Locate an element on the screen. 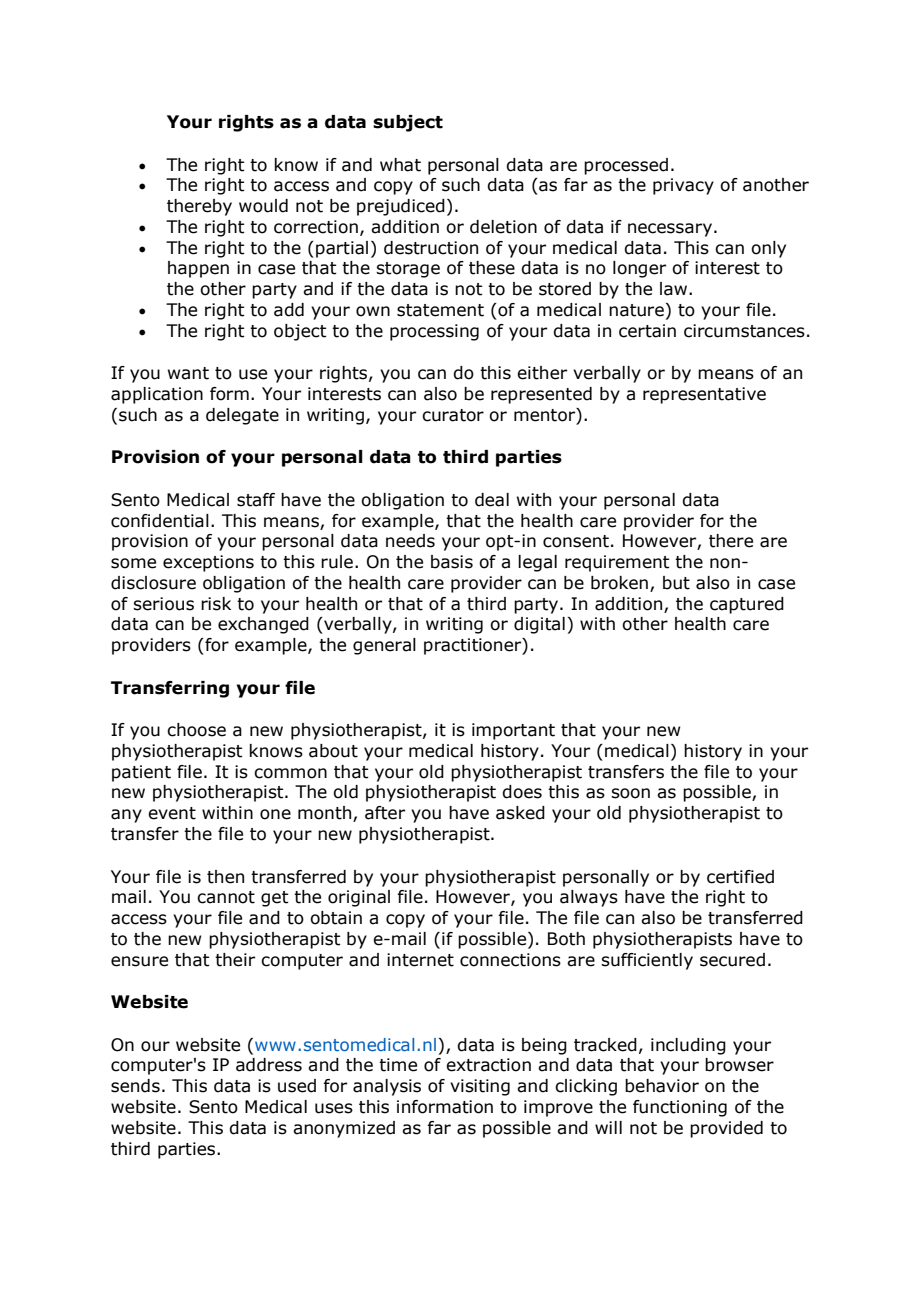  representative is located at coordinates (704, 395).
